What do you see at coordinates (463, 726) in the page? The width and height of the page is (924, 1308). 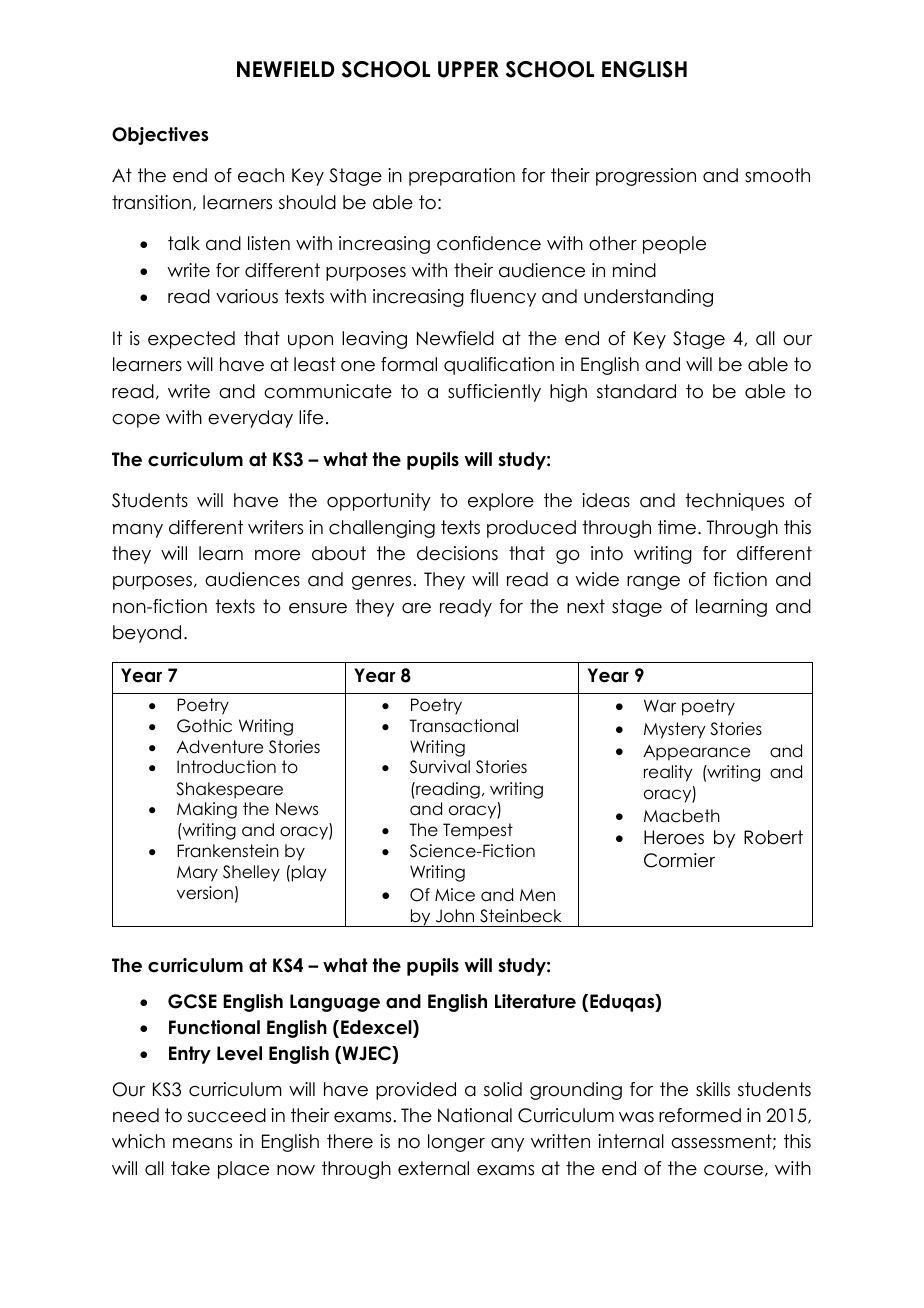 I see `Transactional` at bounding box center [463, 726].
